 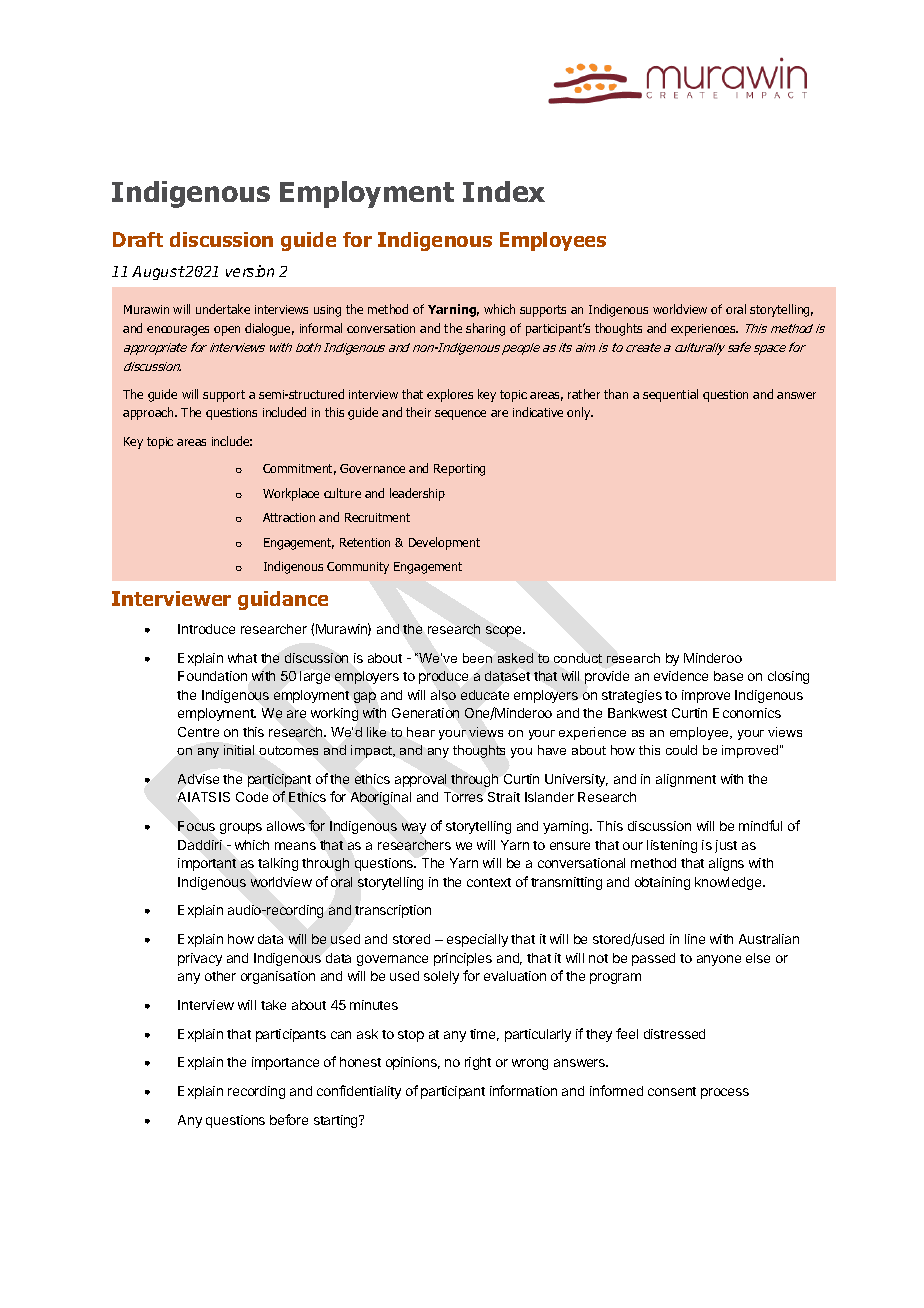 What do you see at coordinates (285, 1063) in the page?
I see `importance` at bounding box center [285, 1063].
